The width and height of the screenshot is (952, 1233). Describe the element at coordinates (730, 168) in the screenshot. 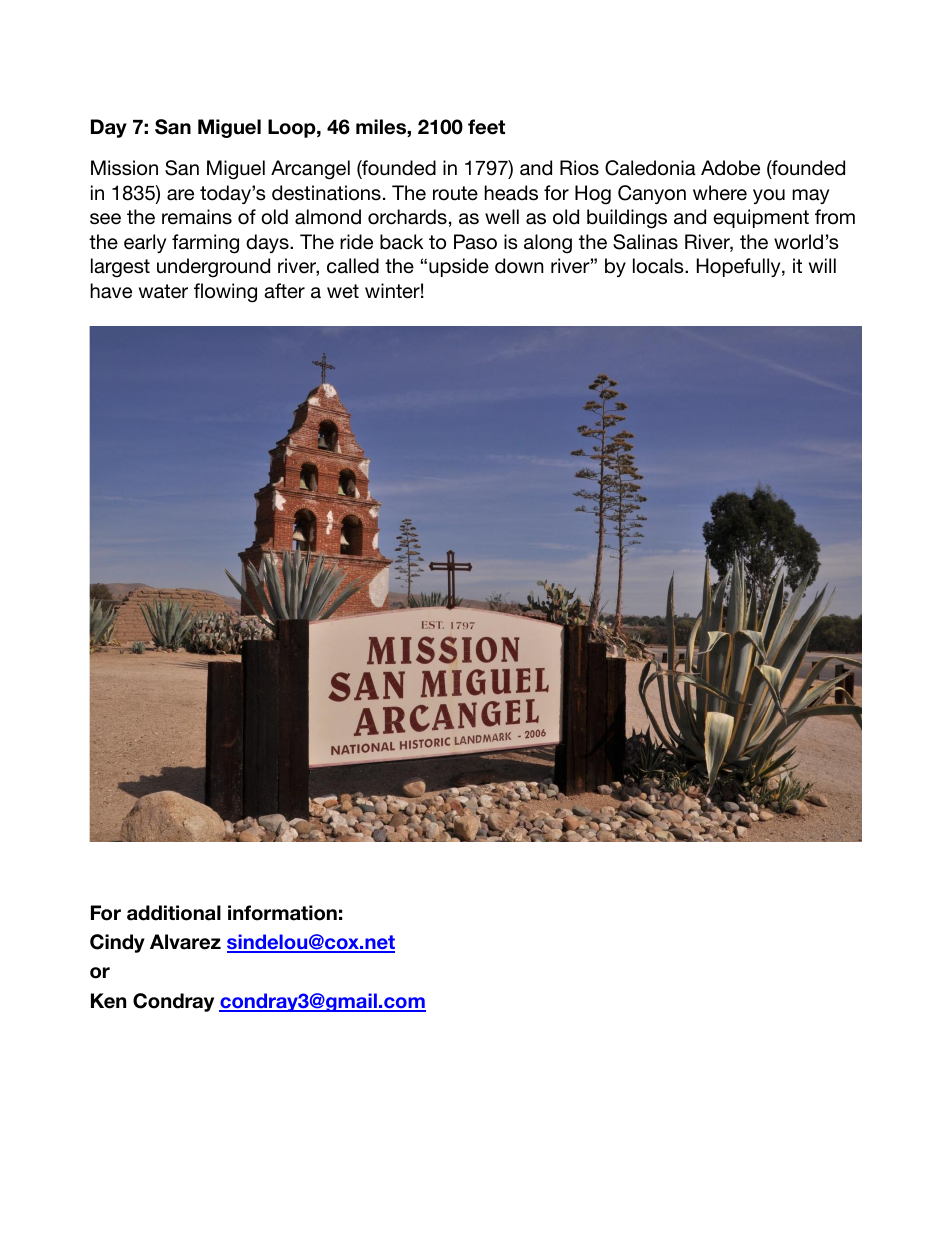

I see `Adobe` at that location.
